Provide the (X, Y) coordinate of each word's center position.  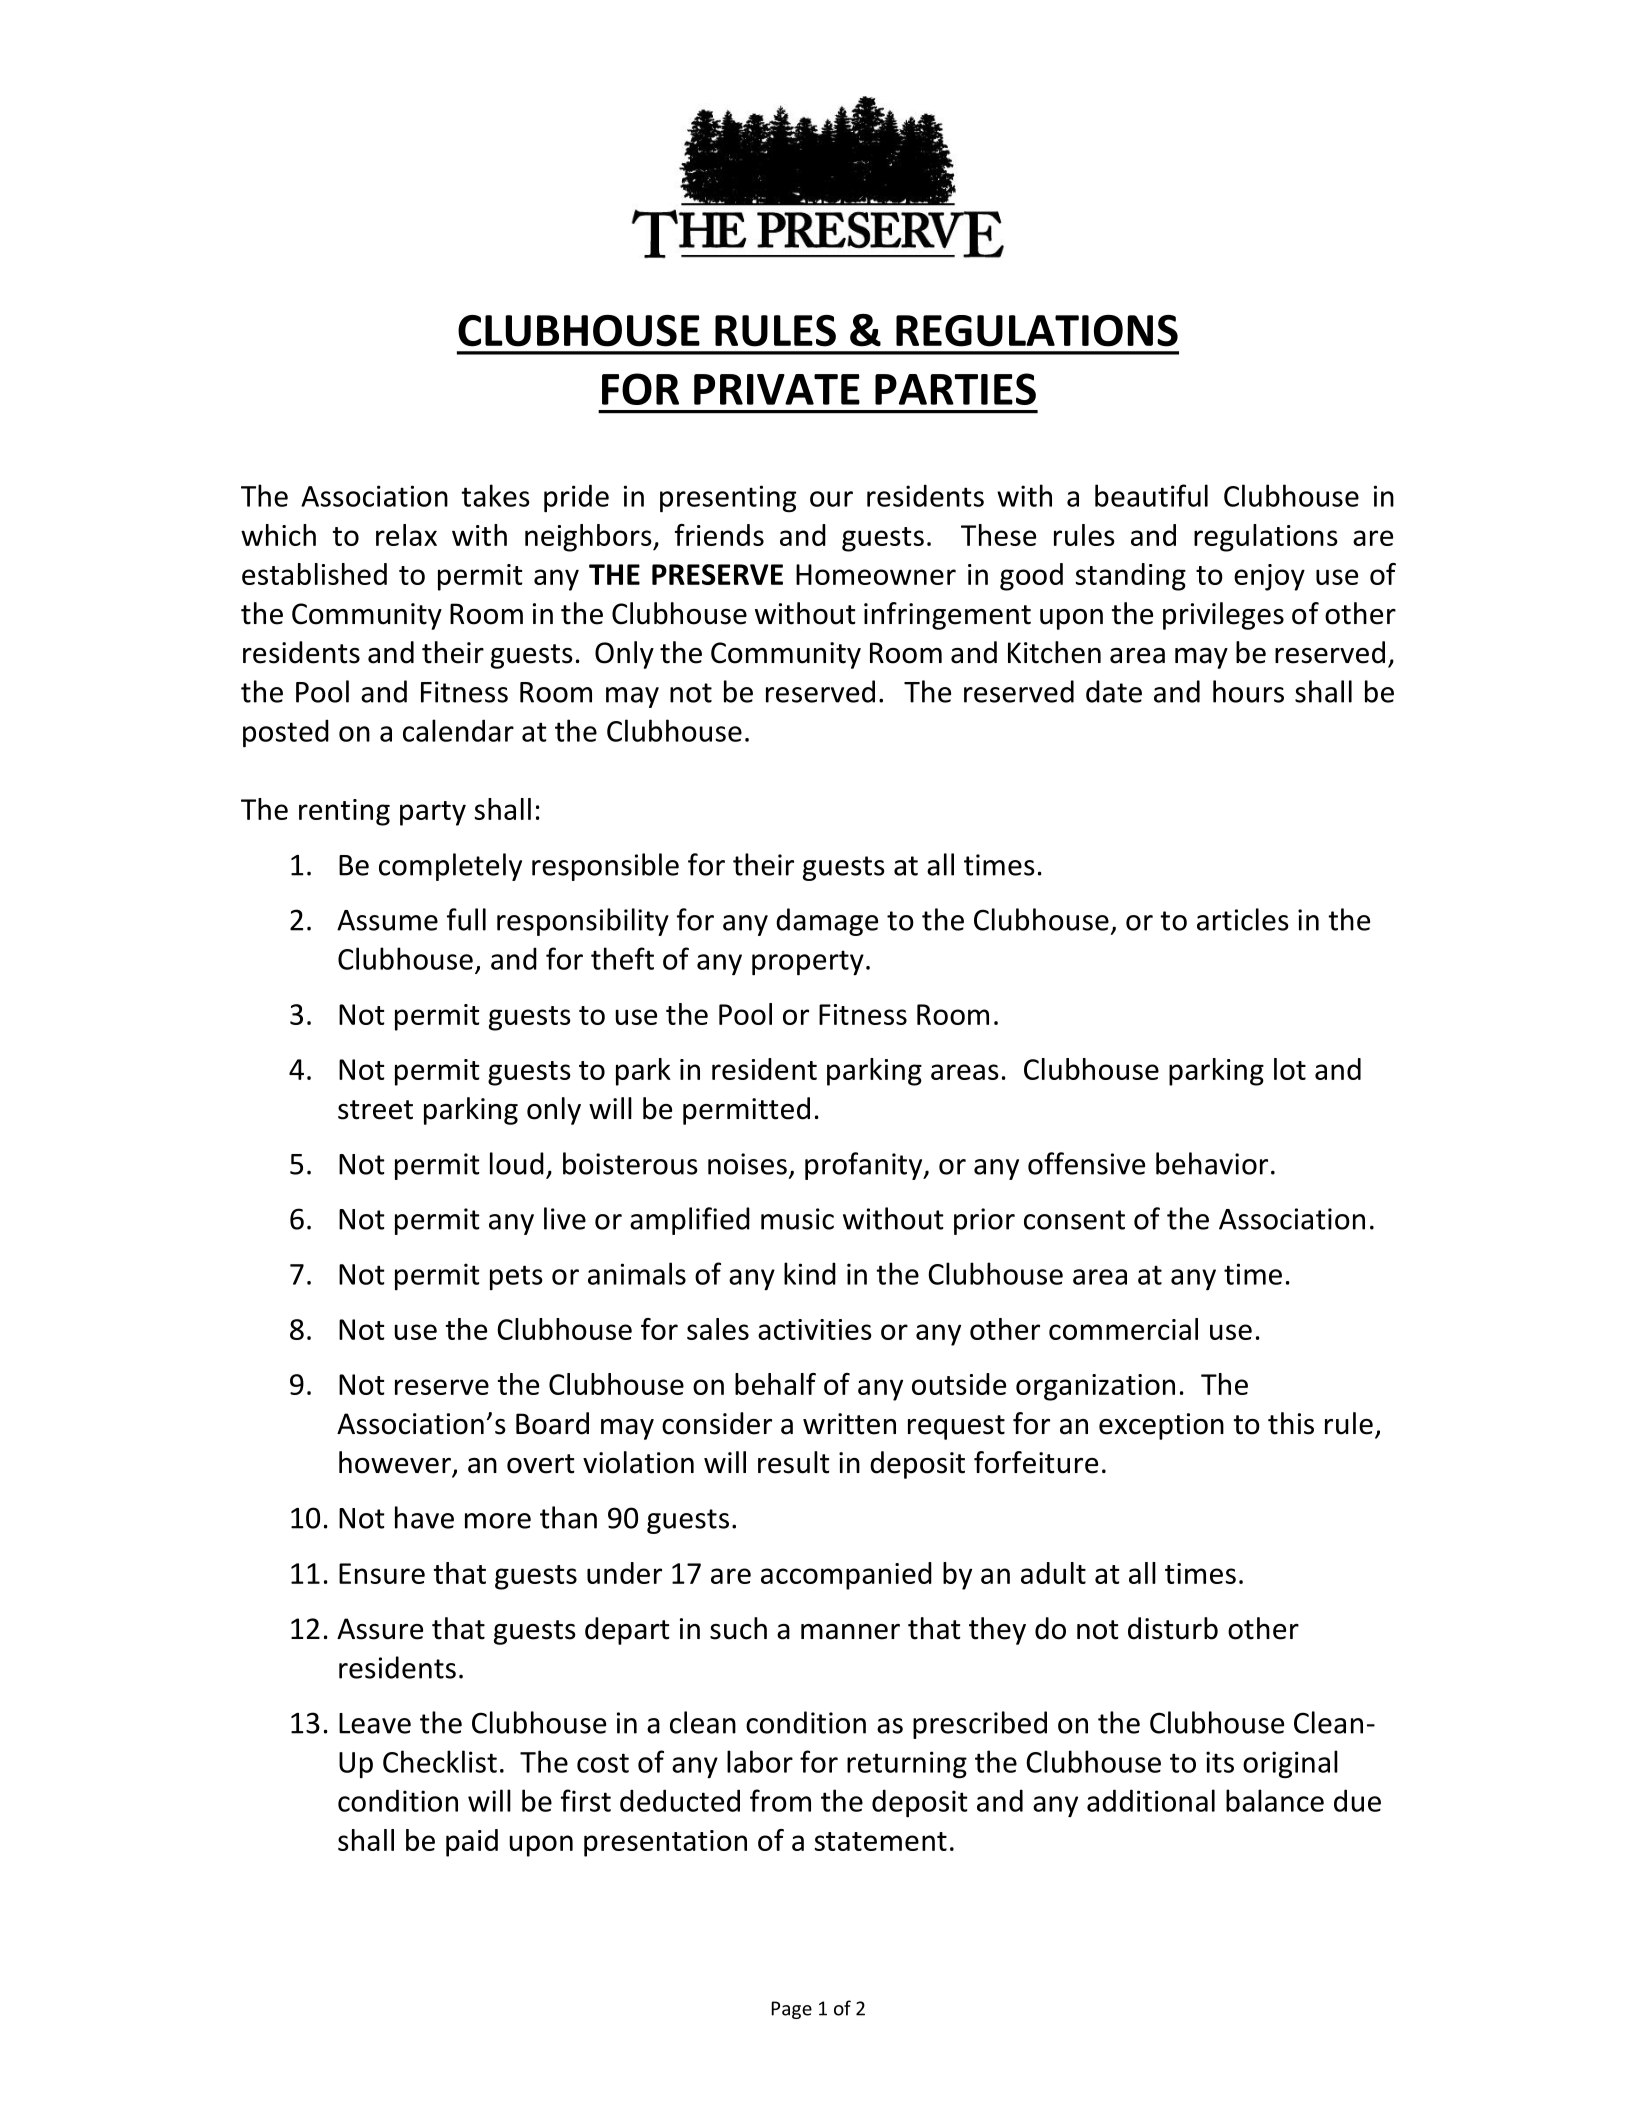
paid (472, 1843)
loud (517, 1163)
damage (827, 922)
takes (495, 495)
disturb (1173, 1628)
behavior (1212, 1163)
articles (1243, 919)
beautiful (1151, 495)
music (797, 1219)
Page (792, 2010)
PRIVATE (777, 389)
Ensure (382, 1573)
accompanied (846, 1576)
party (433, 813)
